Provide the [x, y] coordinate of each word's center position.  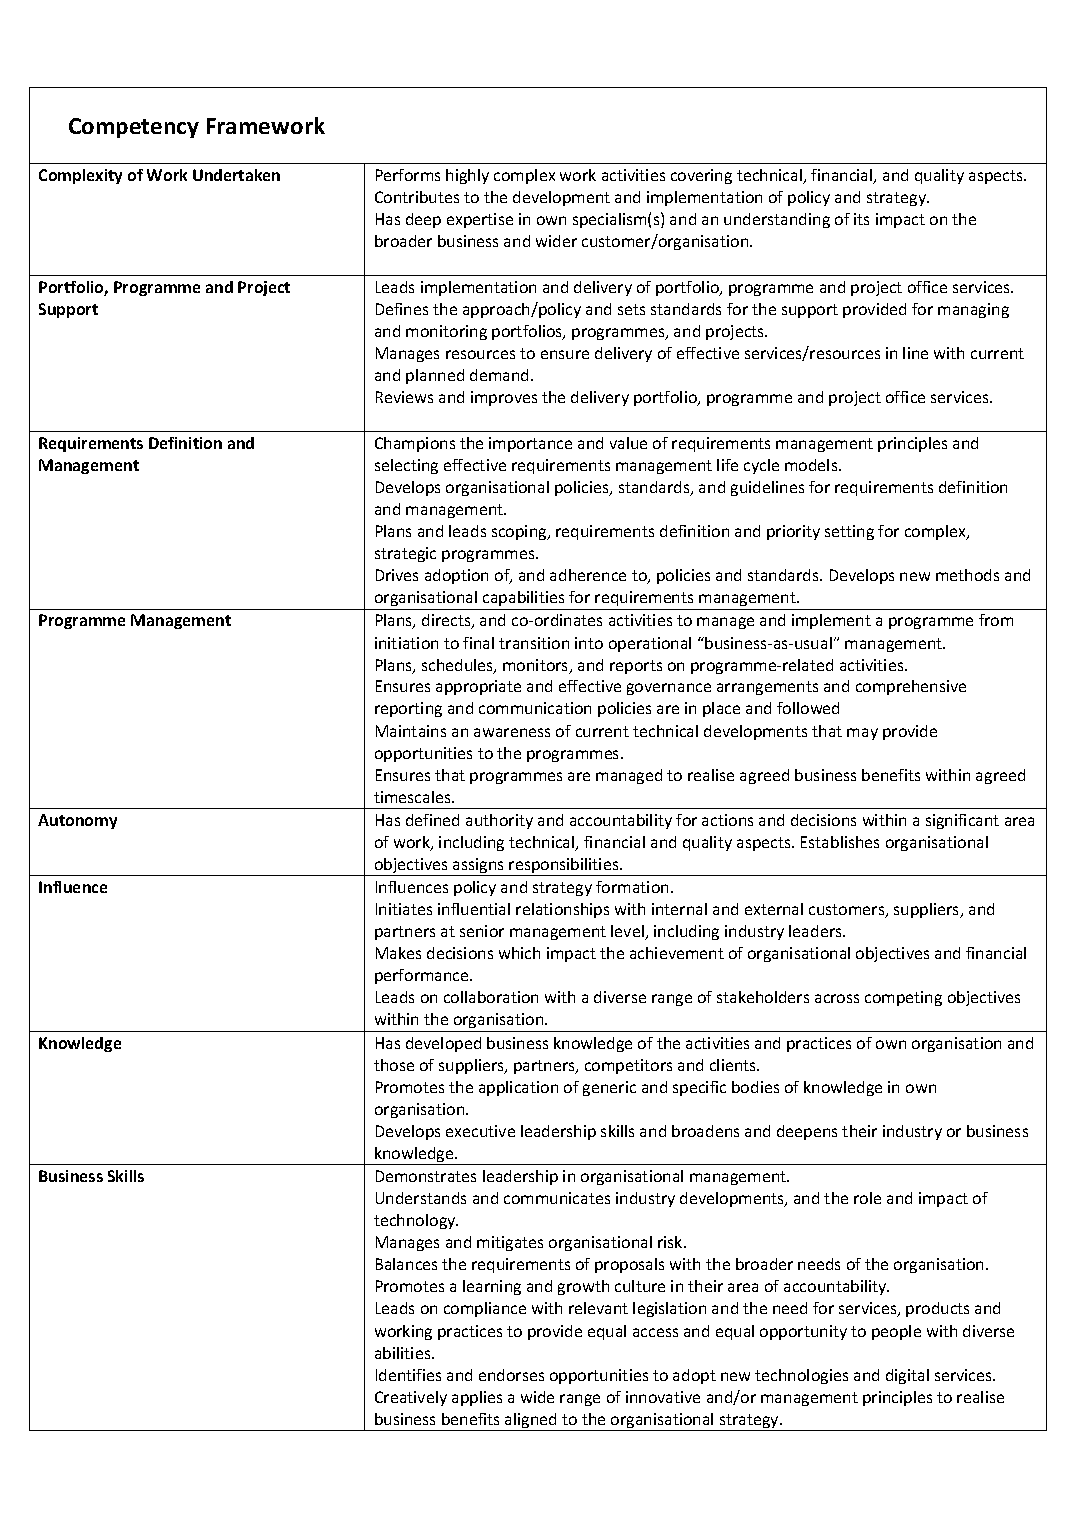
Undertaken [236, 175]
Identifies [408, 1375]
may [862, 734]
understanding [777, 220]
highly [467, 176]
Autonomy [77, 821]
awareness [512, 732]
